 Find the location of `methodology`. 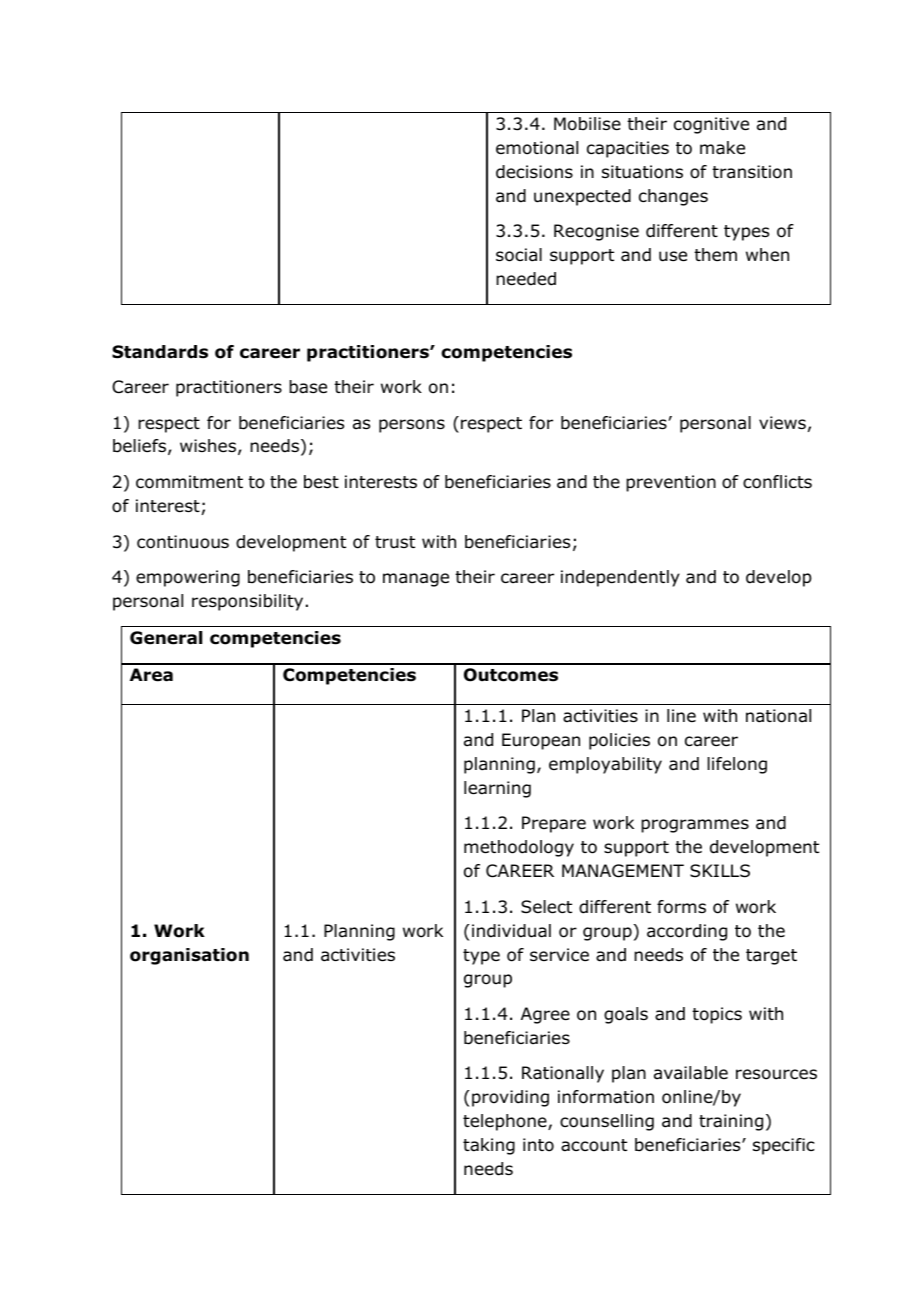

methodology is located at coordinates (519, 848).
